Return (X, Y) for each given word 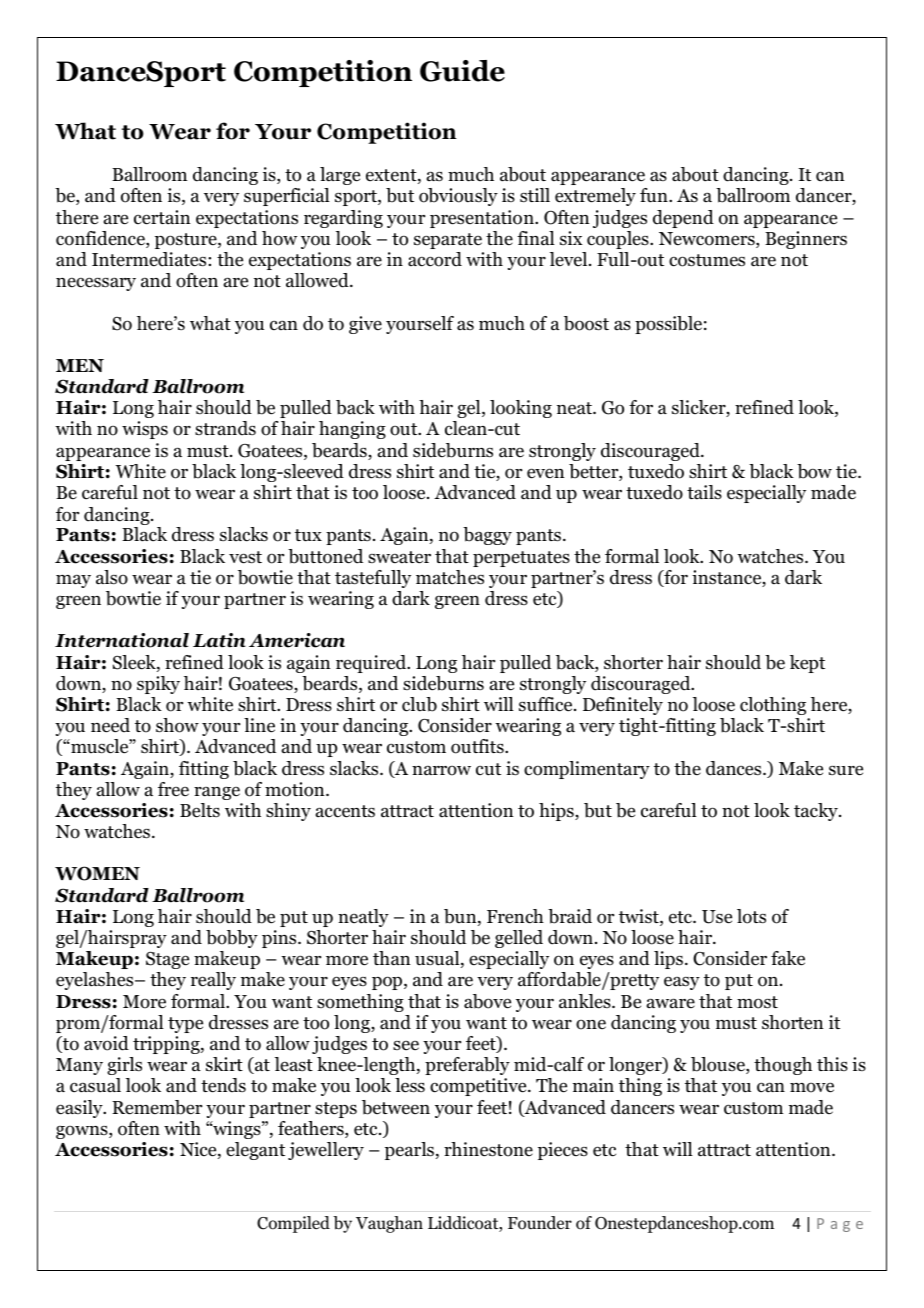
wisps (145, 430)
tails (704, 492)
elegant (255, 1151)
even (545, 473)
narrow (441, 770)
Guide (462, 71)
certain (162, 217)
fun (655, 195)
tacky (817, 812)
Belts (200, 810)
